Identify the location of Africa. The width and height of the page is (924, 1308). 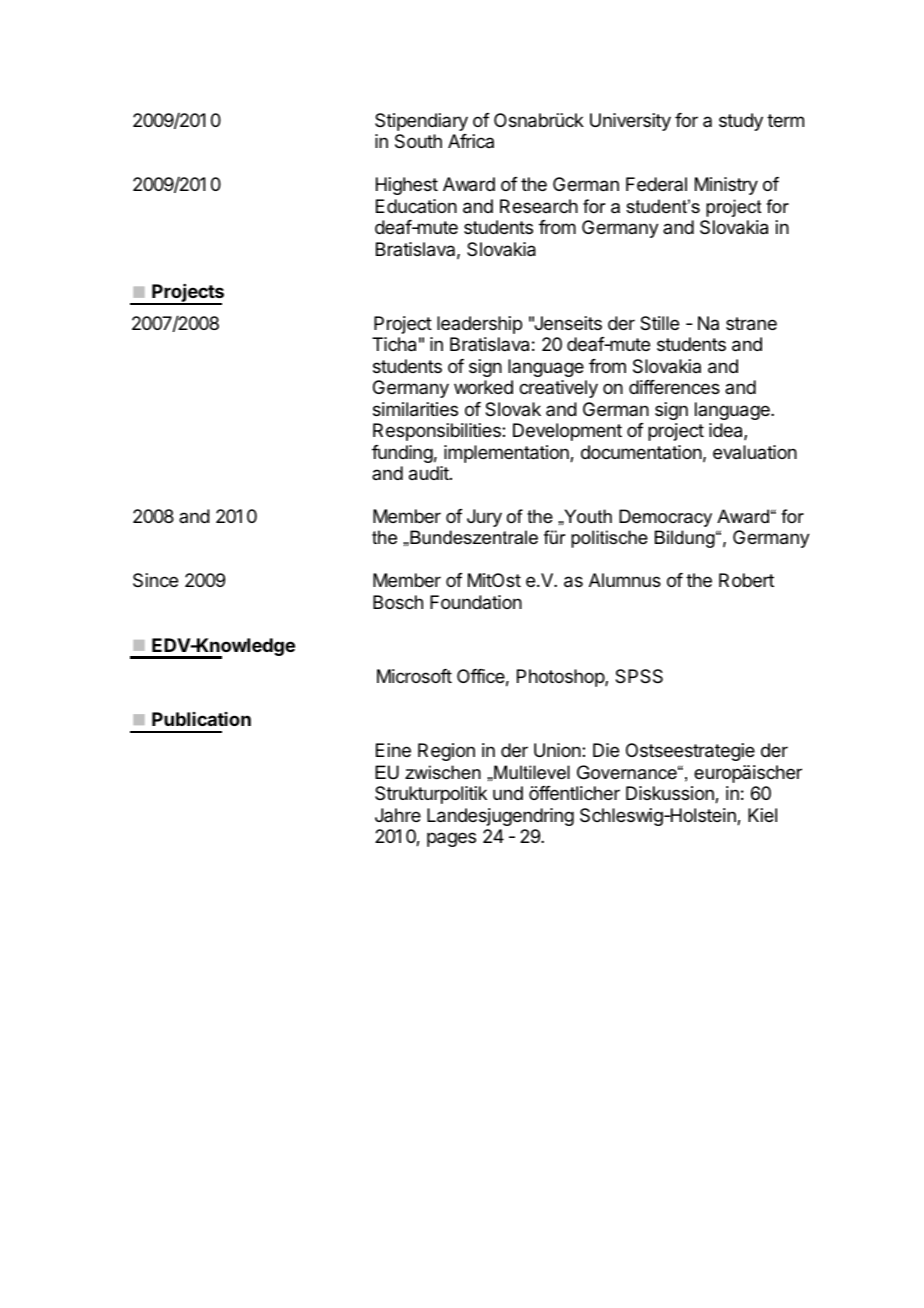
(471, 141).
